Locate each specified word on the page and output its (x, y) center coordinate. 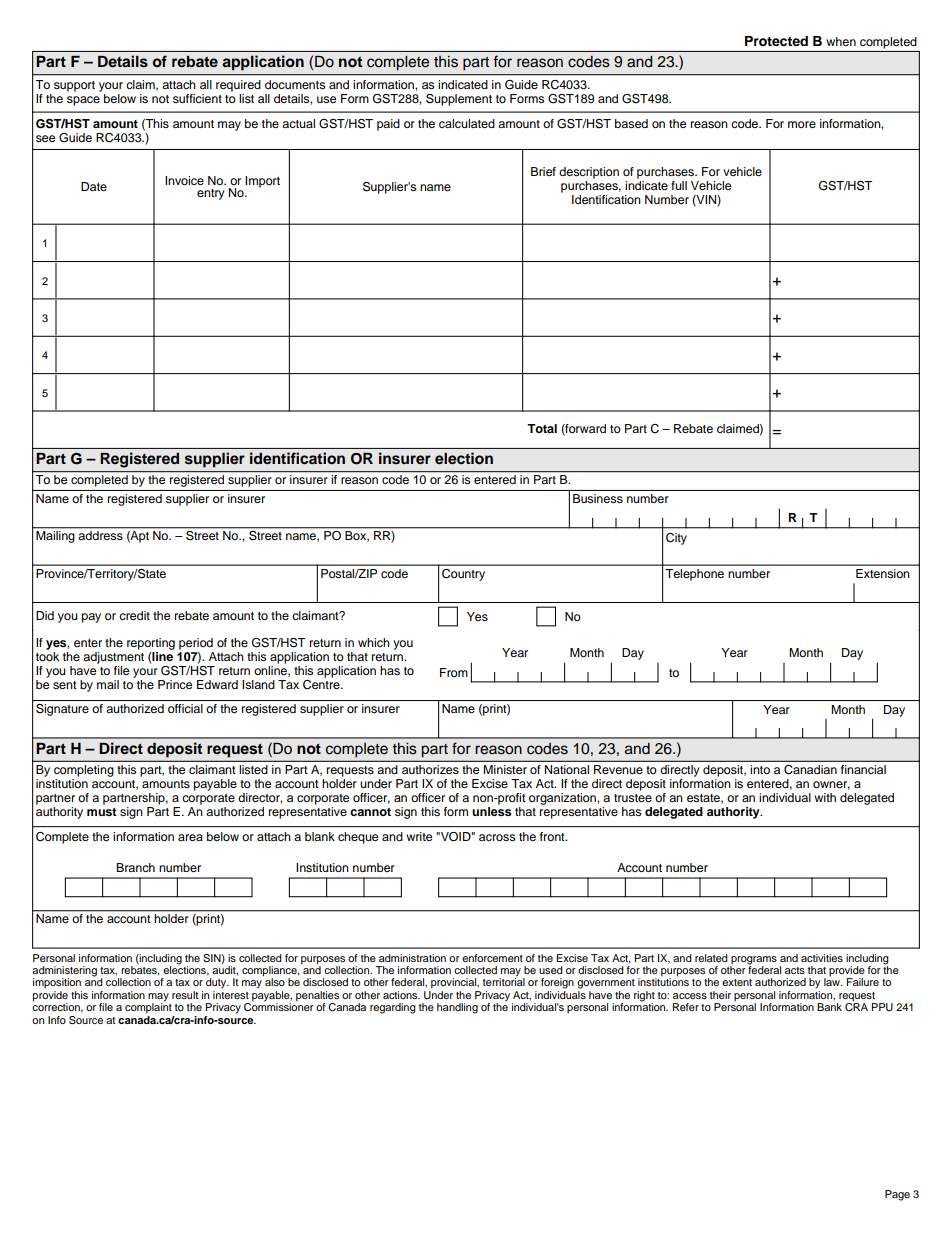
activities (822, 958)
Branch (135, 867)
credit (134, 615)
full (679, 185)
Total (542, 428)
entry (211, 194)
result (185, 995)
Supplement (459, 100)
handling (457, 1008)
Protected (776, 41)
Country (463, 575)
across (497, 837)
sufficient (197, 98)
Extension (883, 573)
